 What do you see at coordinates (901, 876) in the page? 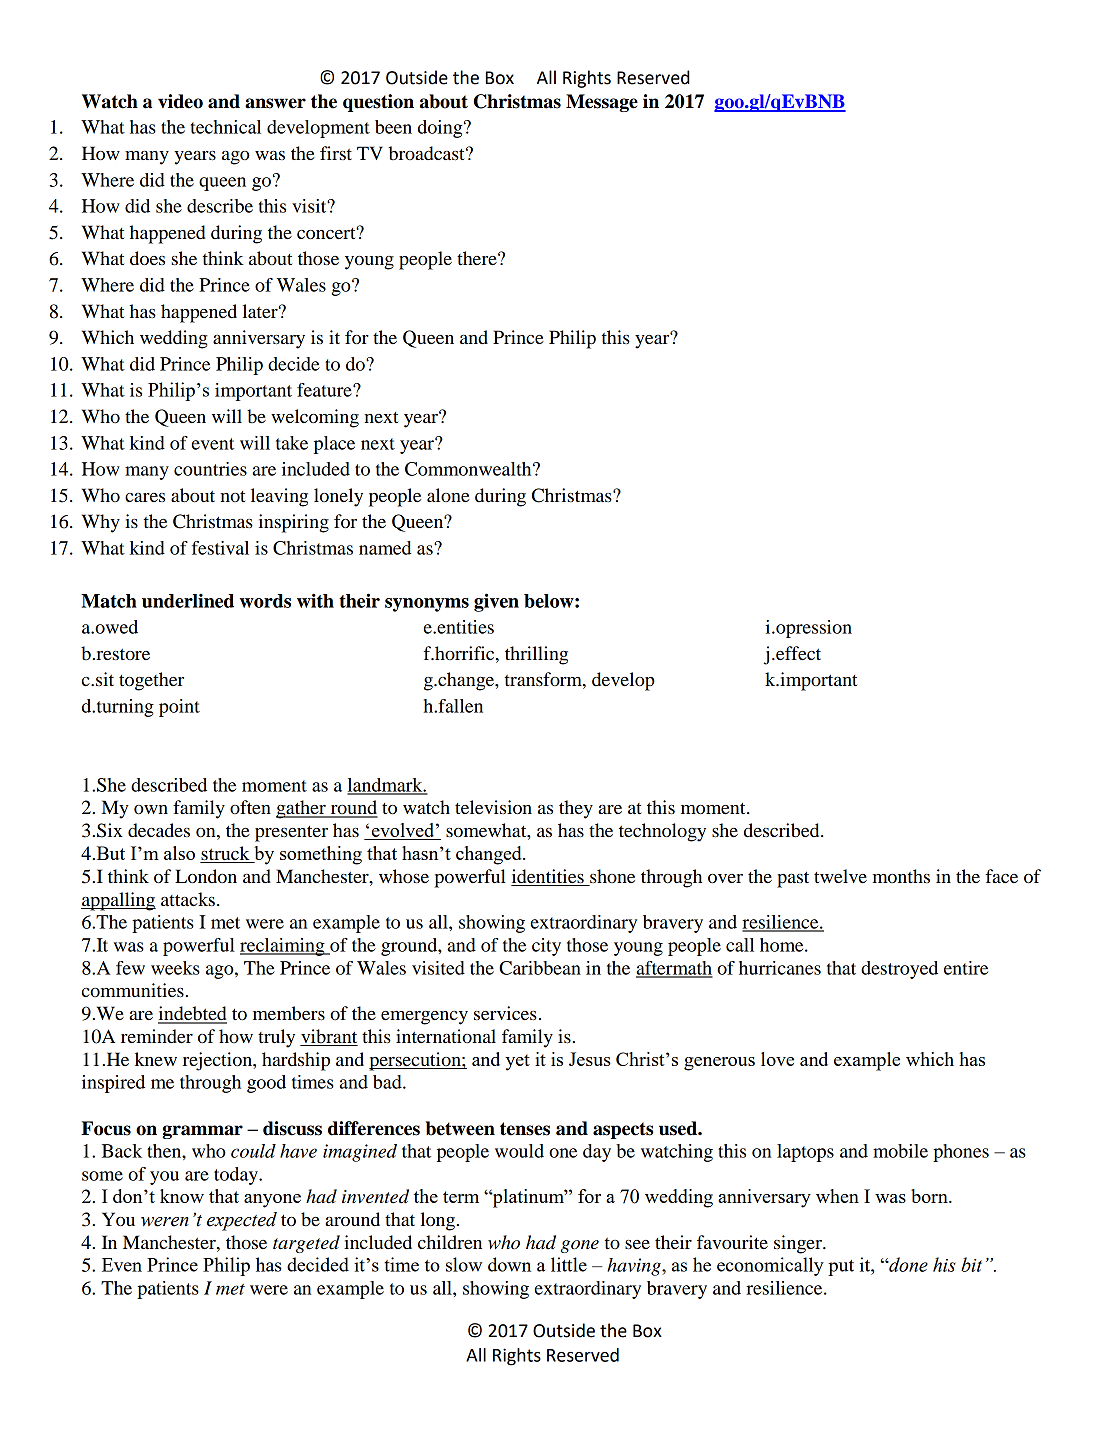
I see `months` at bounding box center [901, 876].
